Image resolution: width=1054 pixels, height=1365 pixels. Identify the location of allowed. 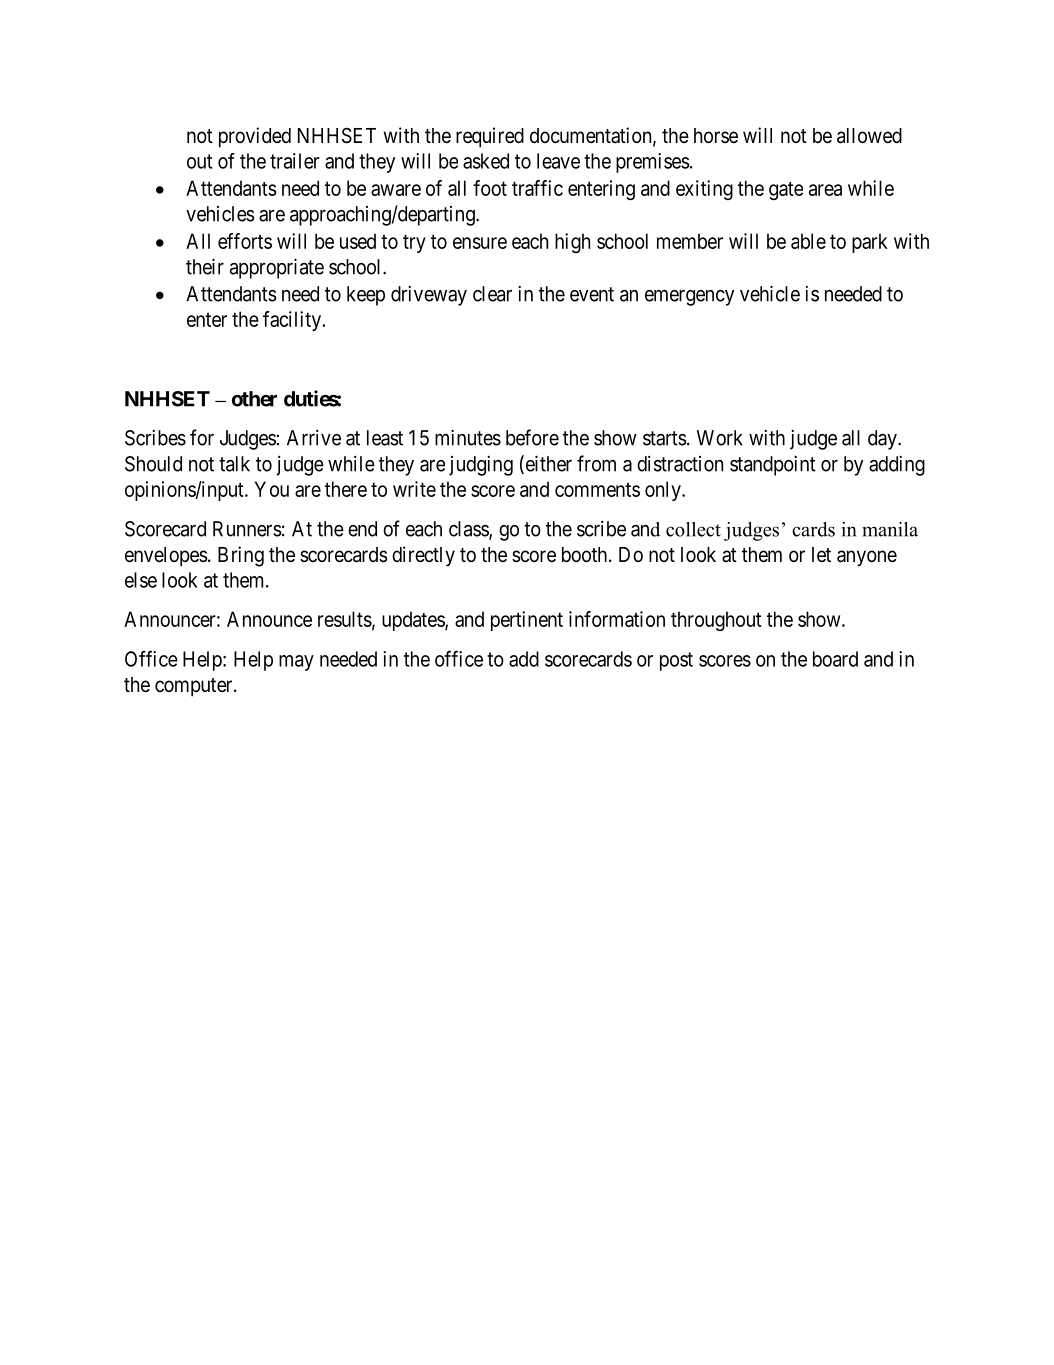
(869, 136).
